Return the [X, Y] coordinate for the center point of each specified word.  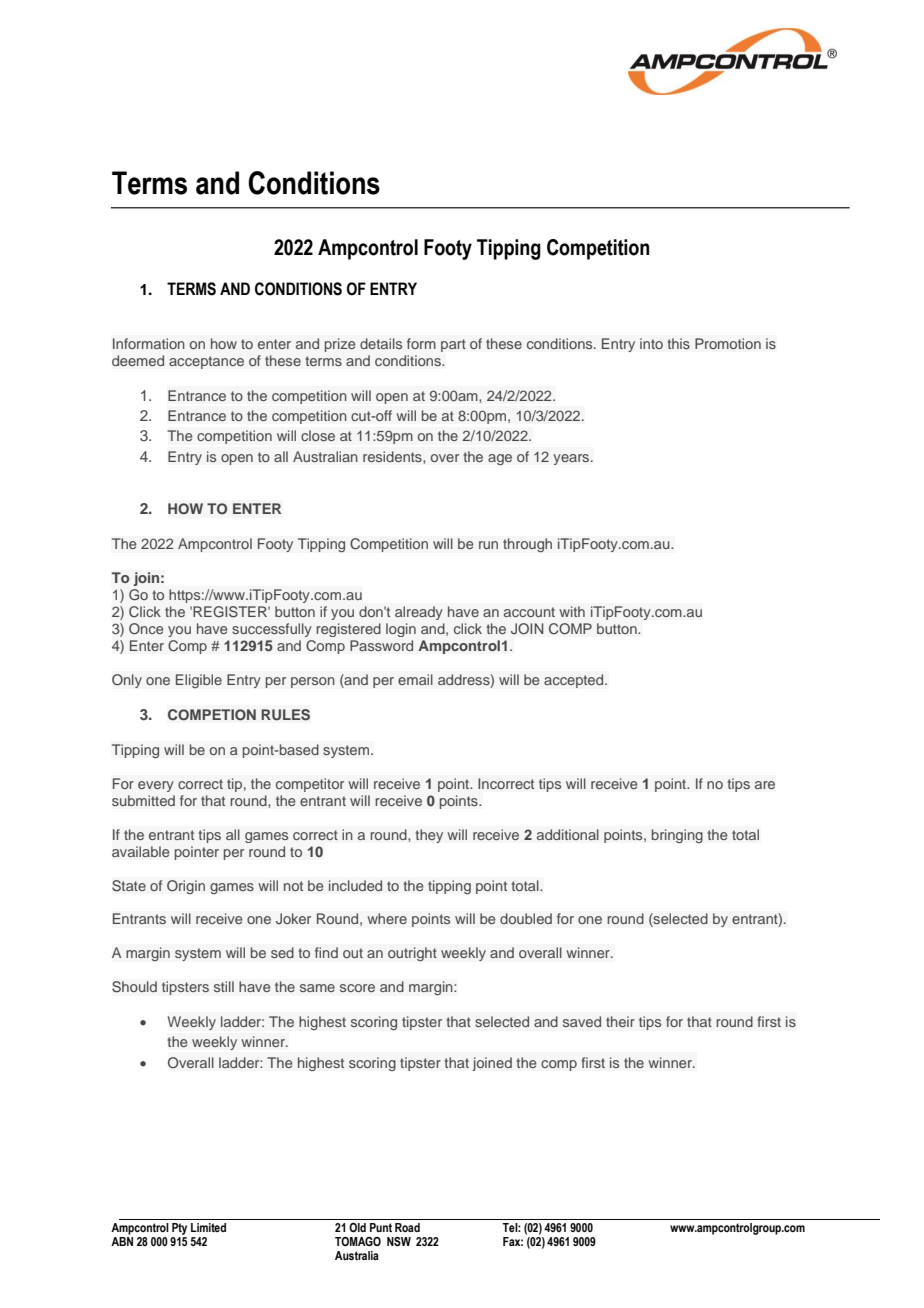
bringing [677, 836]
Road [407, 1227]
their [620, 1021]
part [453, 345]
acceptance [206, 362]
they [429, 836]
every [156, 786]
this [678, 343]
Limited [208, 1227]
